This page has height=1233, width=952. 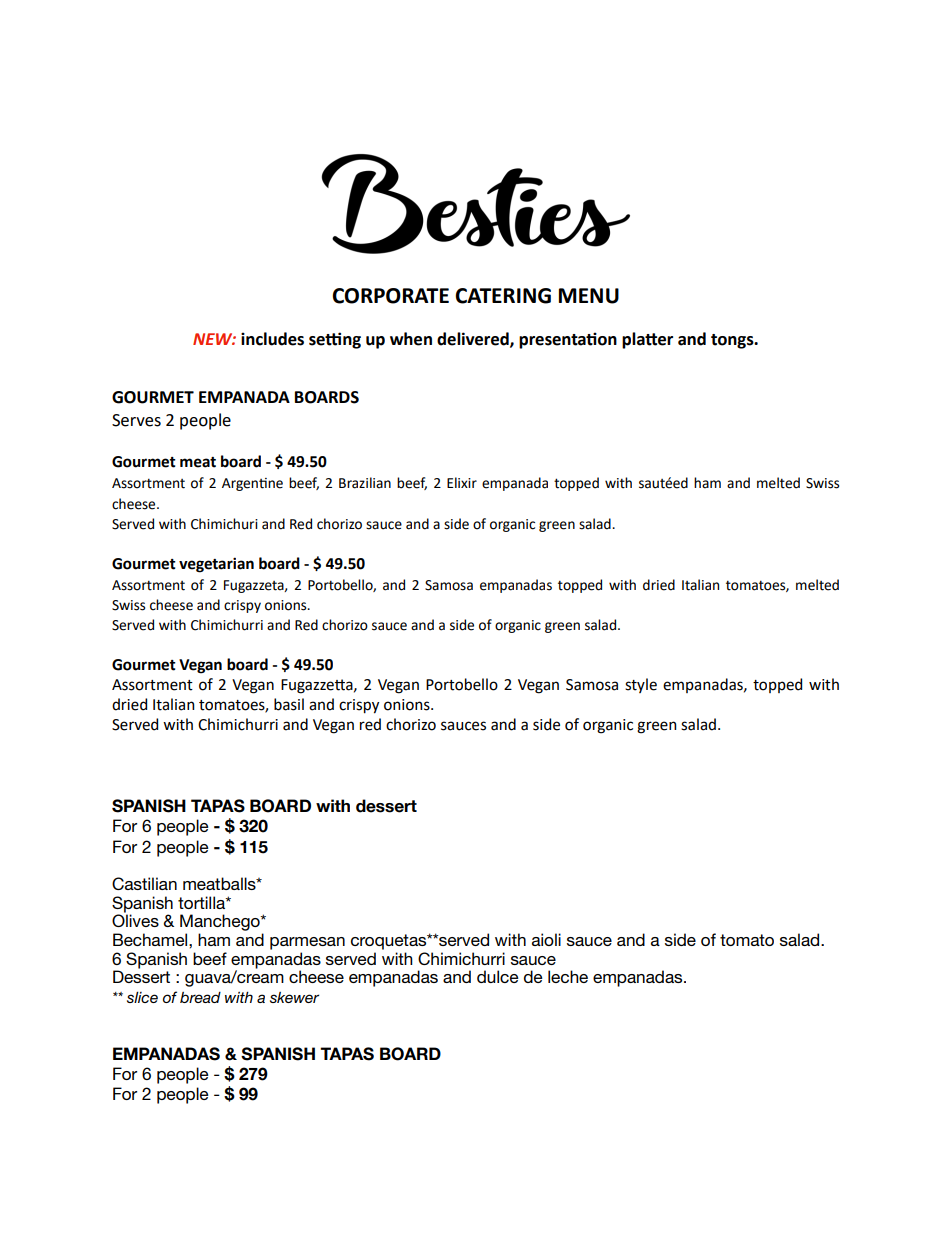 I want to click on MENU, so click(x=589, y=296).
